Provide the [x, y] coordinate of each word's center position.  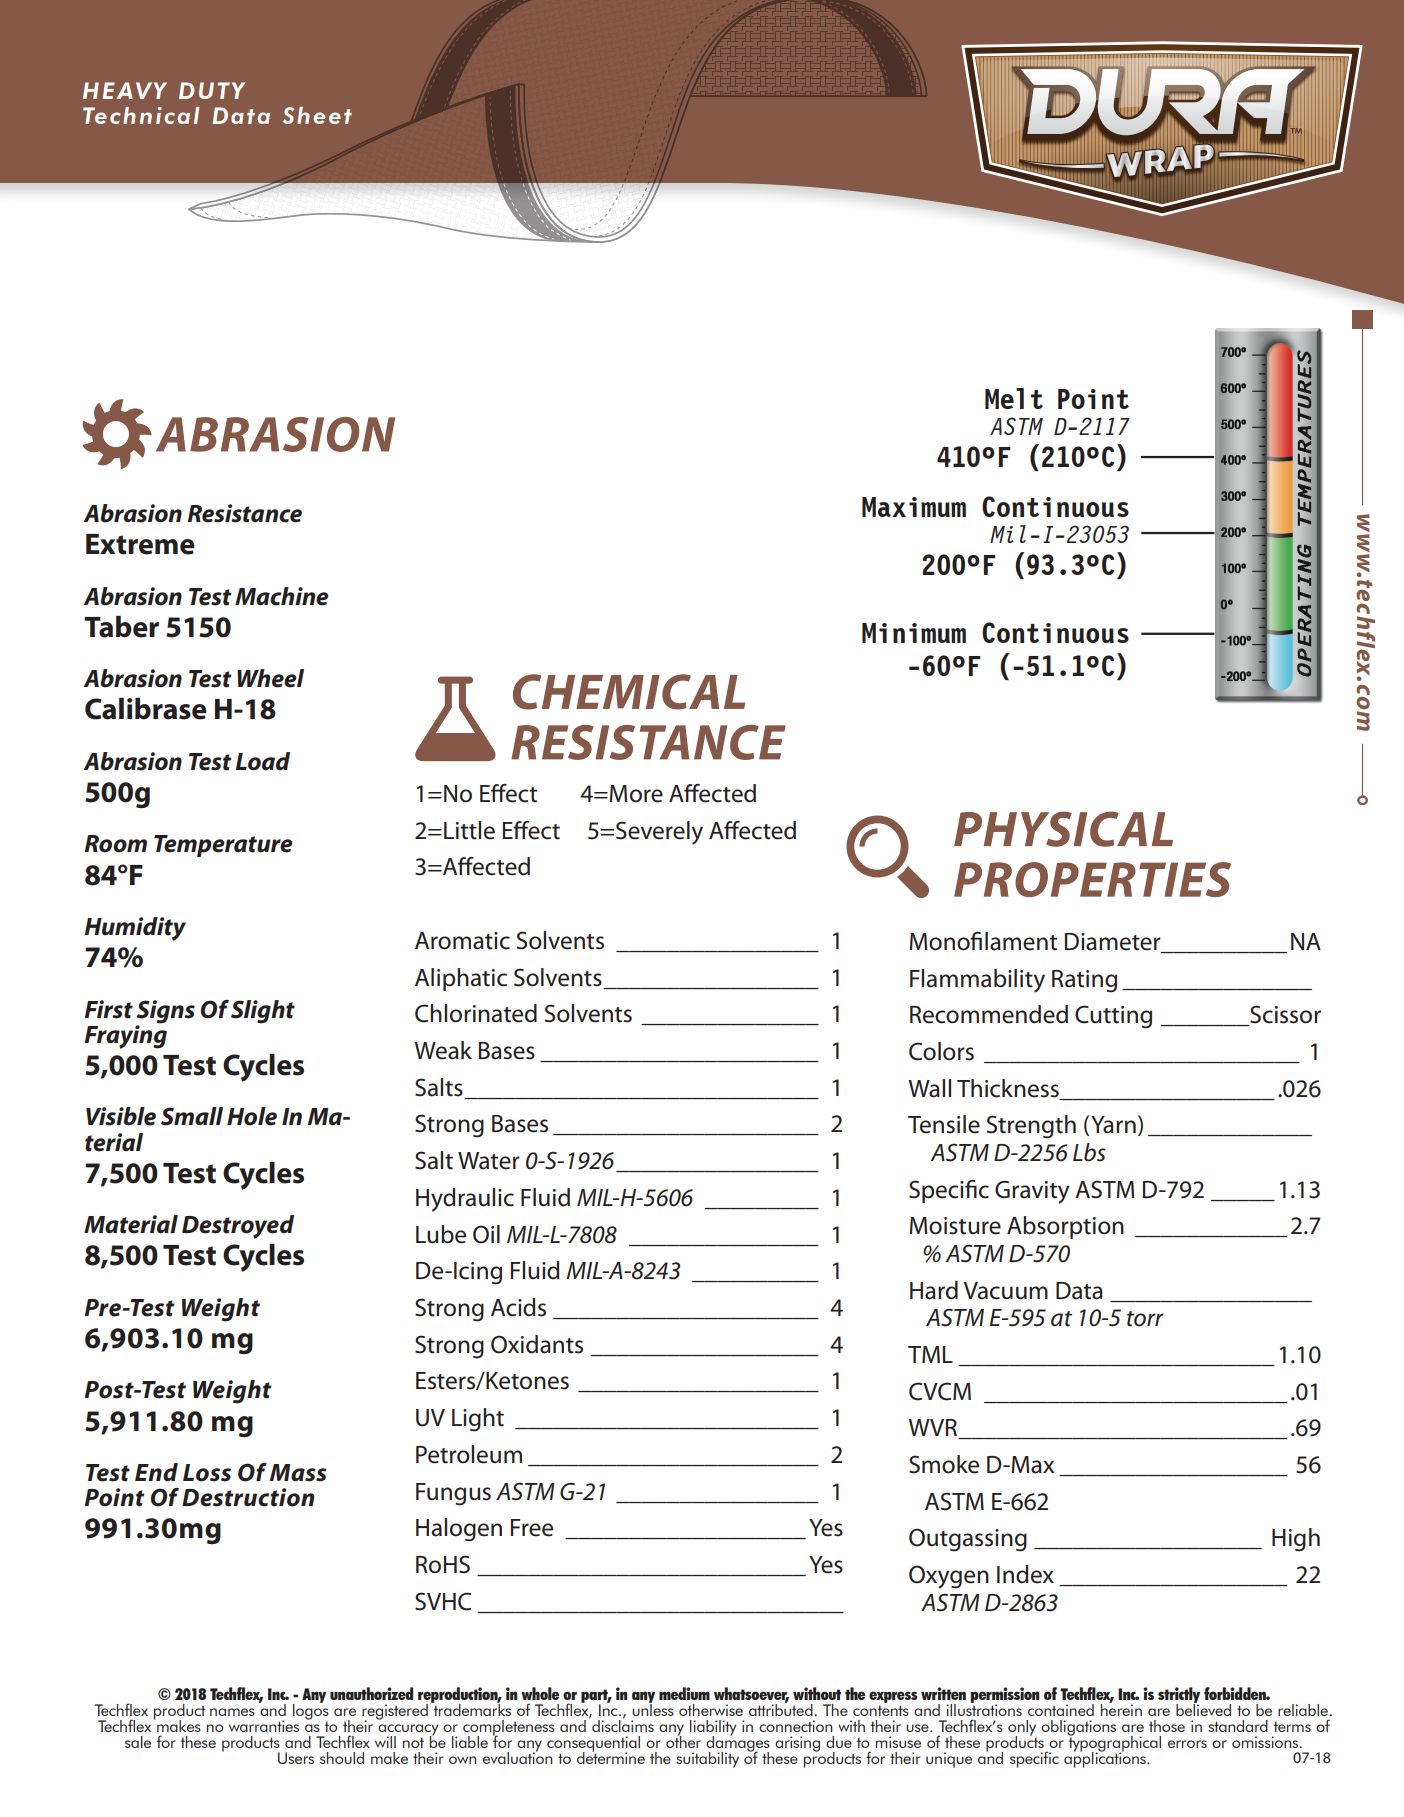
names [232, 1712]
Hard [934, 1290]
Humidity [135, 929]
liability [713, 1729]
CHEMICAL [629, 692]
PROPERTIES [1092, 879]
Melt [1014, 398]
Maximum [914, 507]
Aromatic [462, 941]
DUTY [212, 90]
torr [1145, 1319]
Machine [282, 596]
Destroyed [238, 1227]
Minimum [914, 633]
